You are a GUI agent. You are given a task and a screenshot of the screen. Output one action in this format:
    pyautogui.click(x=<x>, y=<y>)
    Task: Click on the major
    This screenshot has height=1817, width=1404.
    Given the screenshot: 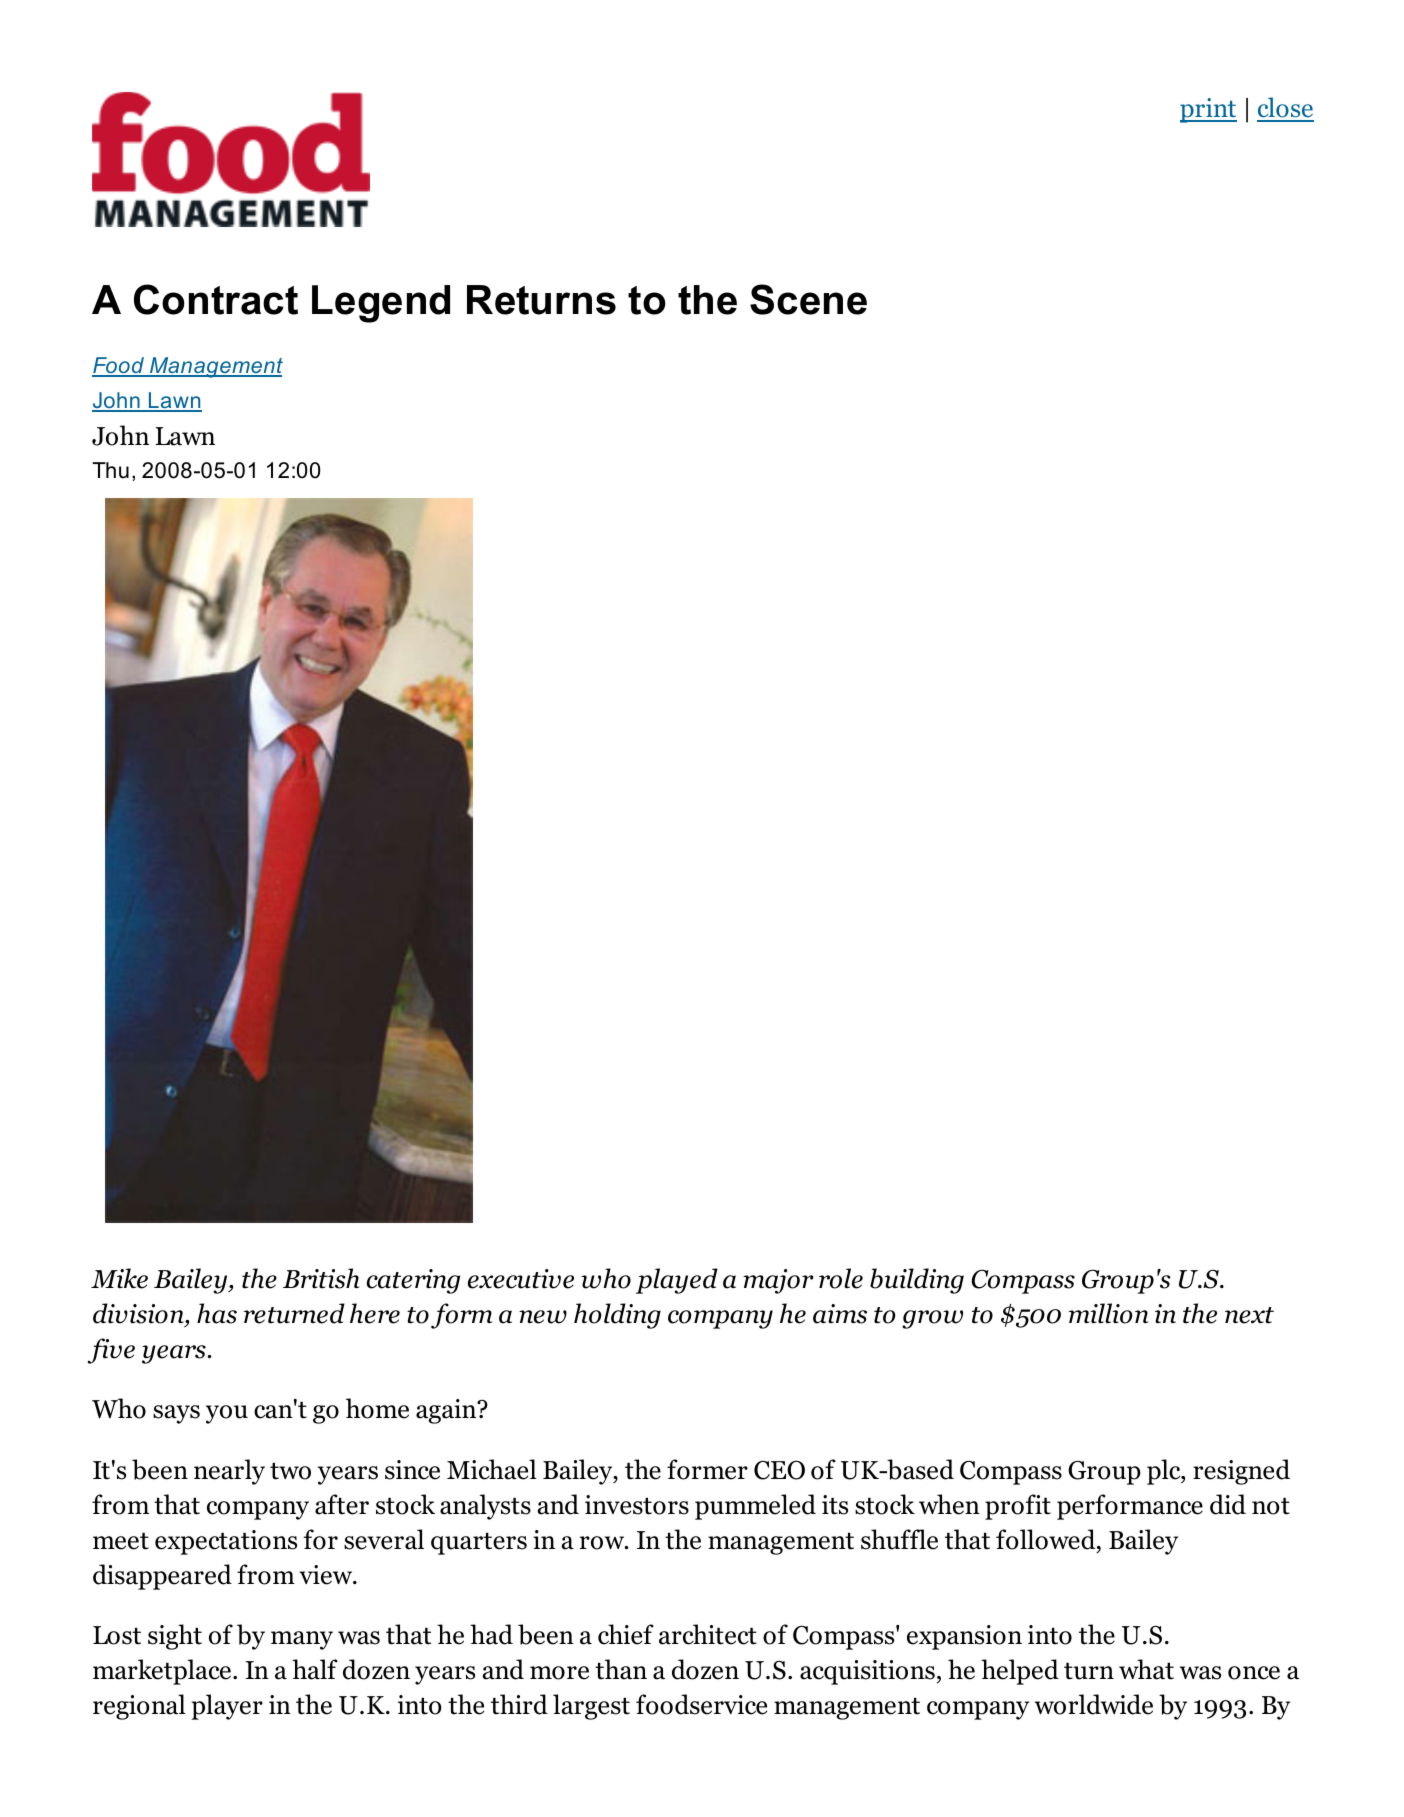 What is the action you would take?
    pyautogui.click(x=778, y=1281)
